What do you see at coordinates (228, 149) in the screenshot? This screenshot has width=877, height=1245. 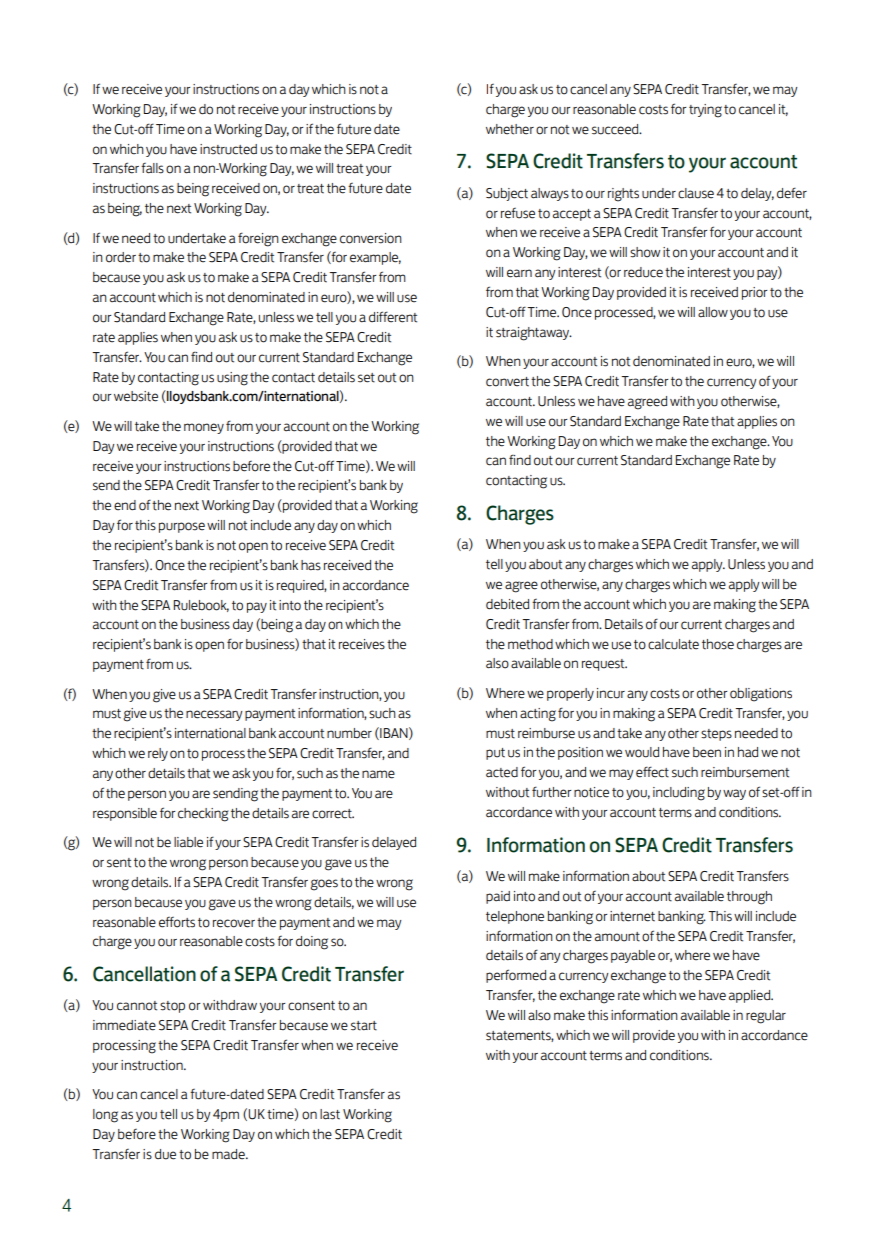 I see `instructed` at bounding box center [228, 149].
